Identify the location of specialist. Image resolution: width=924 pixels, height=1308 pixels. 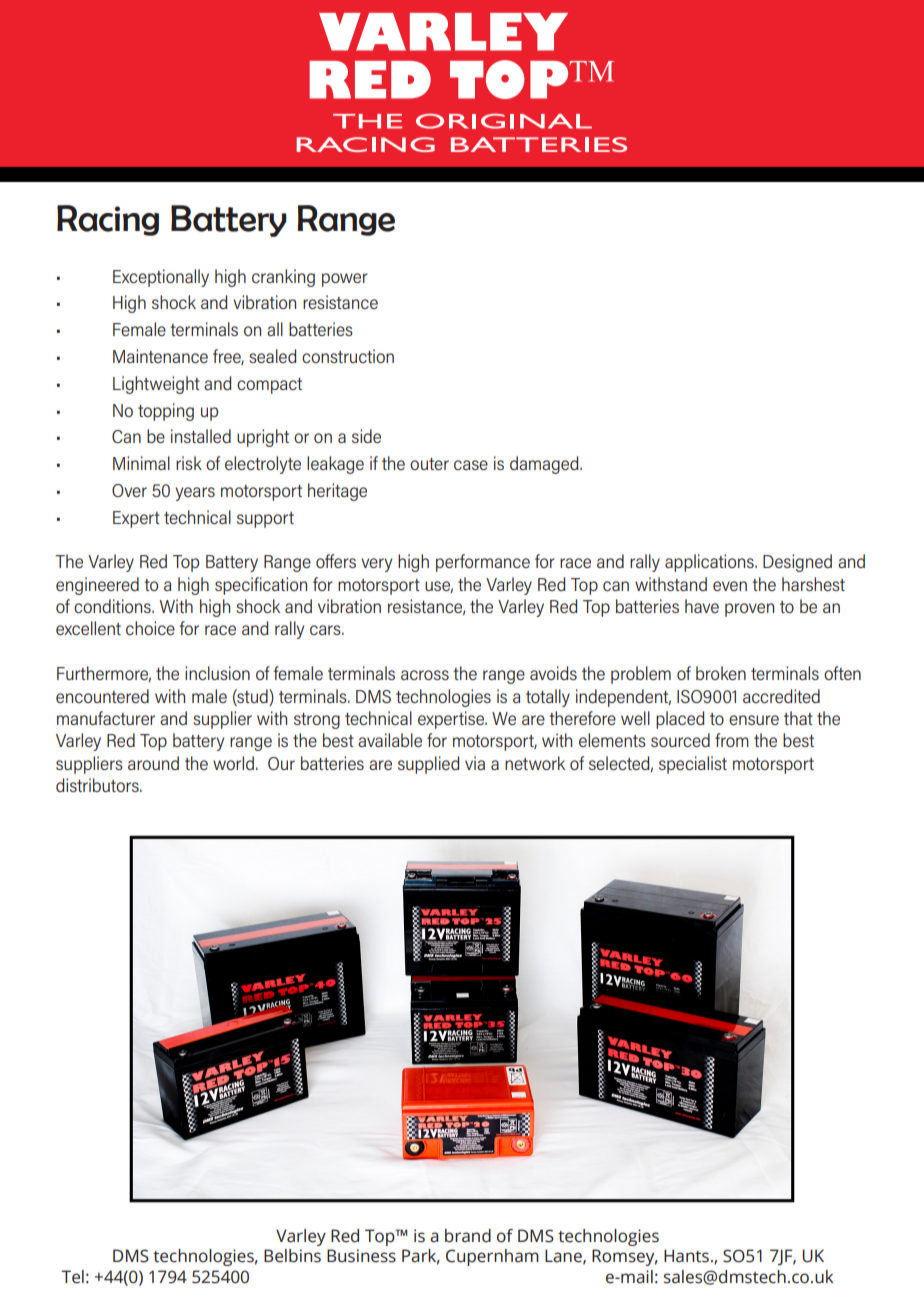
(693, 765).
